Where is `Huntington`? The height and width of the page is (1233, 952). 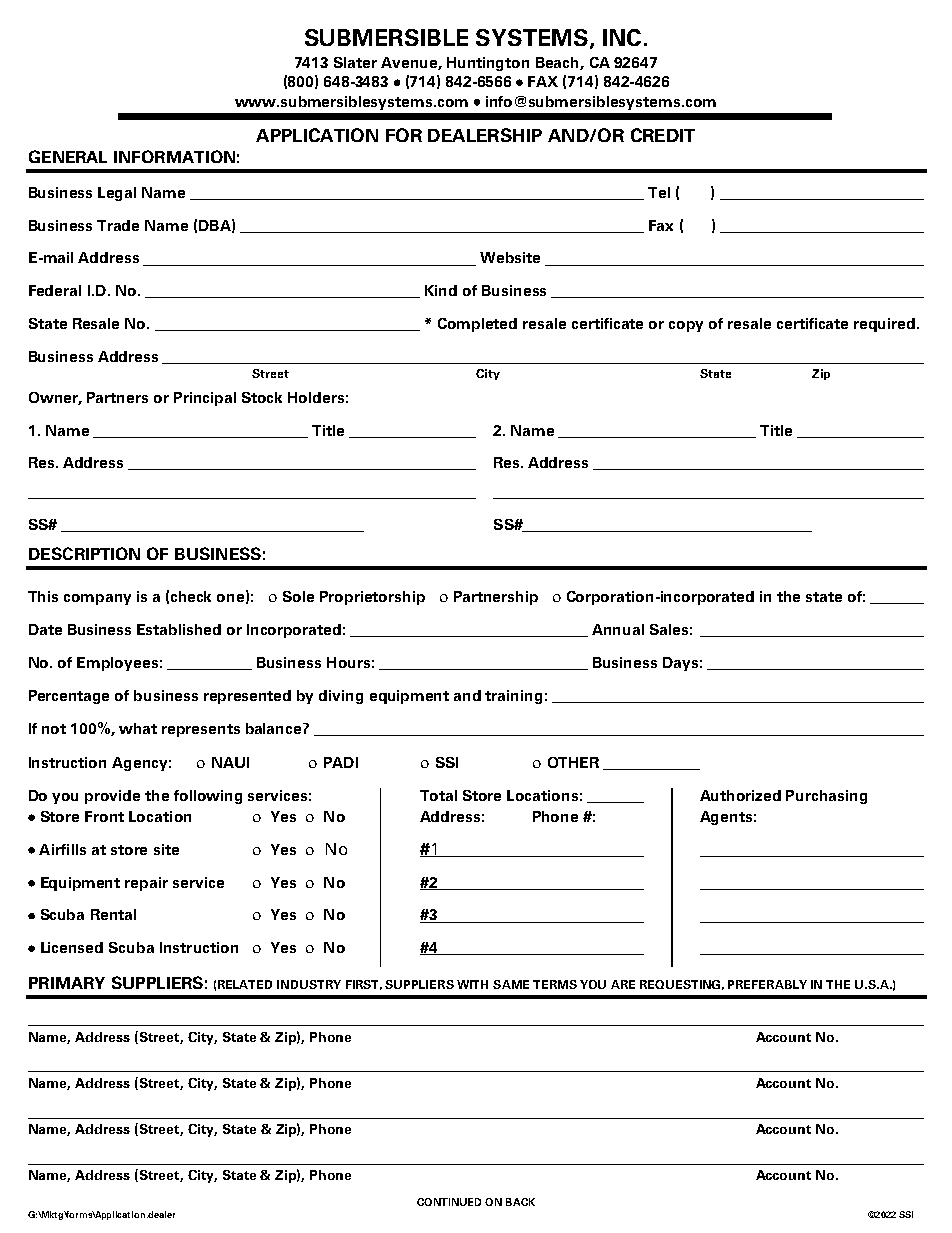 Huntington is located at coordinates (488, 64).
